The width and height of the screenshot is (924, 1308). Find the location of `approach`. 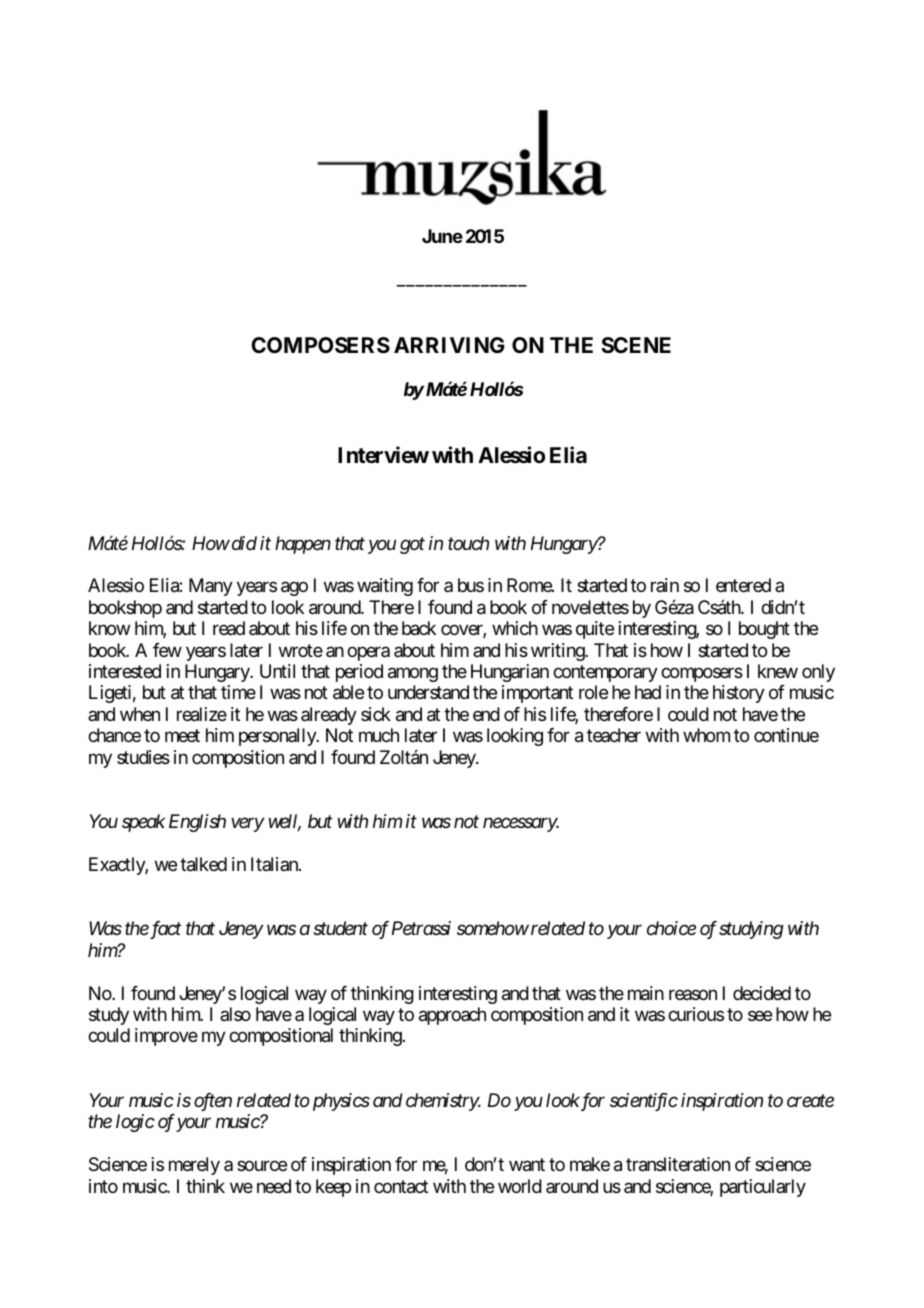

approach is located at coordinates (452, 1016).
